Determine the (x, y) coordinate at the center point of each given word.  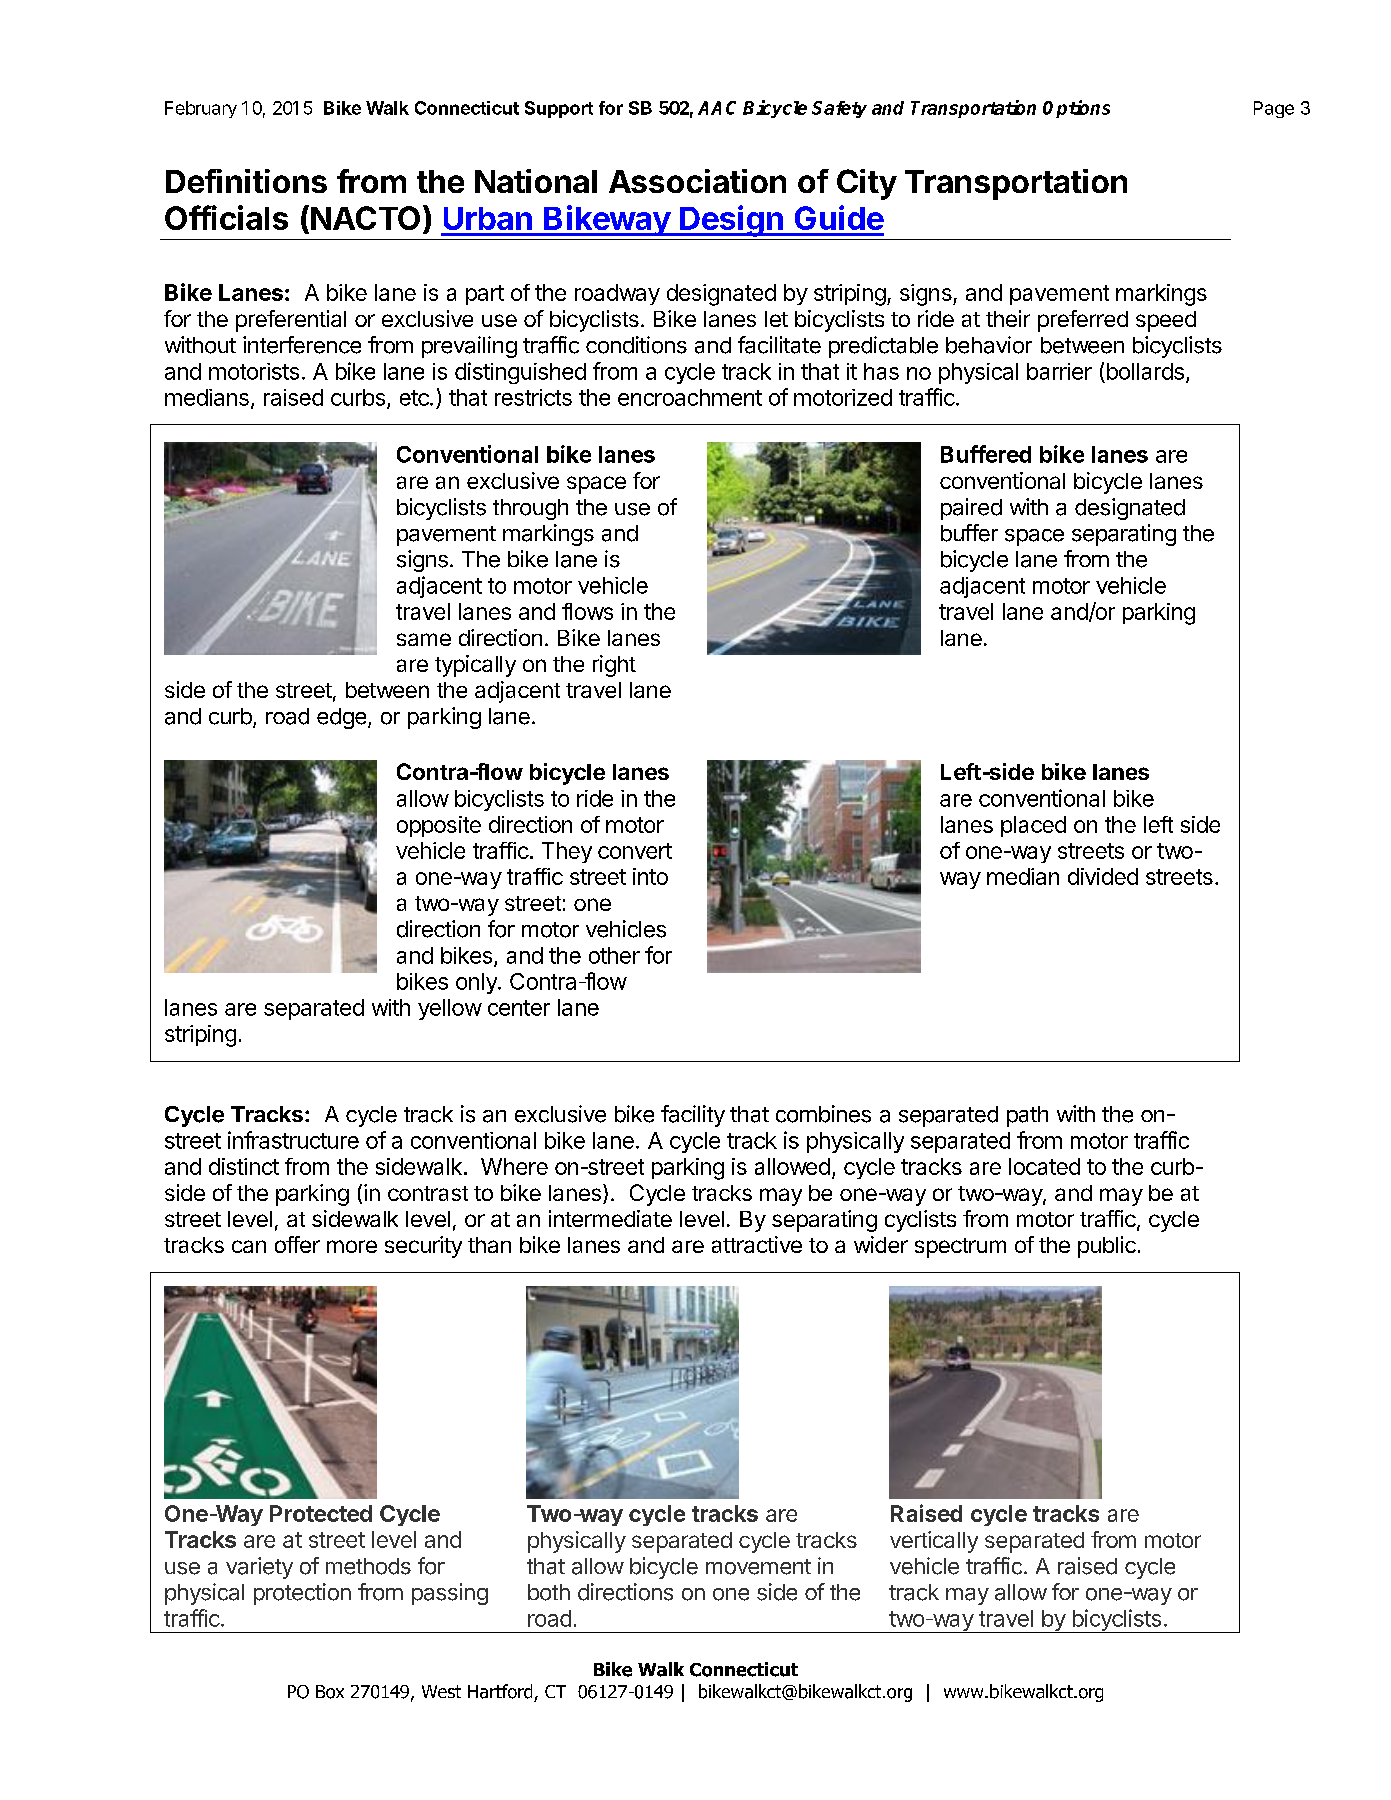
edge (341, 718)
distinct (244, 1166)
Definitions (246, 181)
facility (693, 1116)
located (1044, 1166)
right (614, 666)
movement (758, 1567)
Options (1076, 109)
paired (971, 509)
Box (330, 1692)
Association (697, 181)
